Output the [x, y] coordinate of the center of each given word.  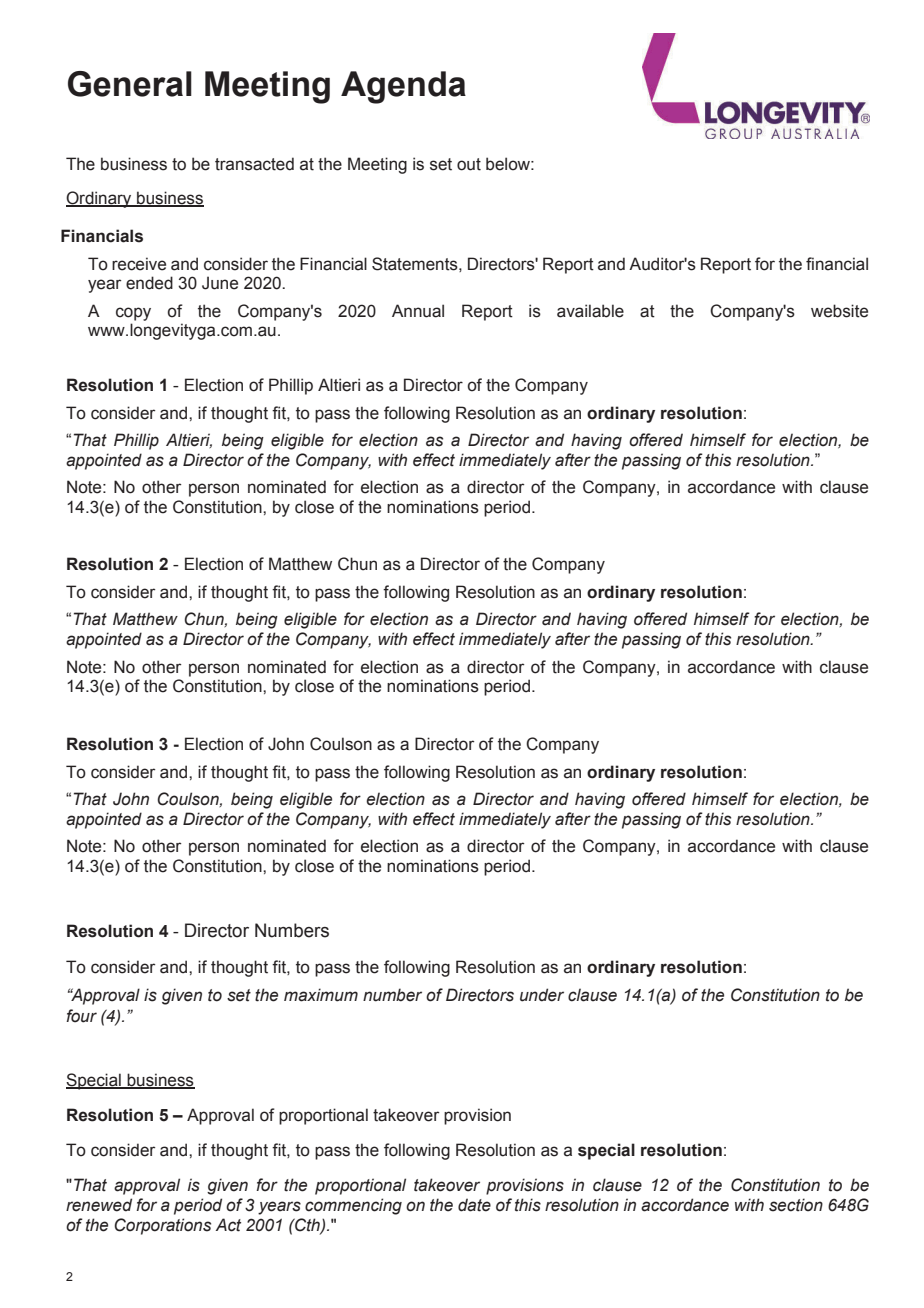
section [796, 1205]
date [474, 1205]
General [130, 84]
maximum [321, 995]
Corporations [162, 1226]
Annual [418, 311]
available [590, 311]
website [839, 311]
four [81, 1016]
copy [133, 314]
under [542, 995]
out [469, 164]
